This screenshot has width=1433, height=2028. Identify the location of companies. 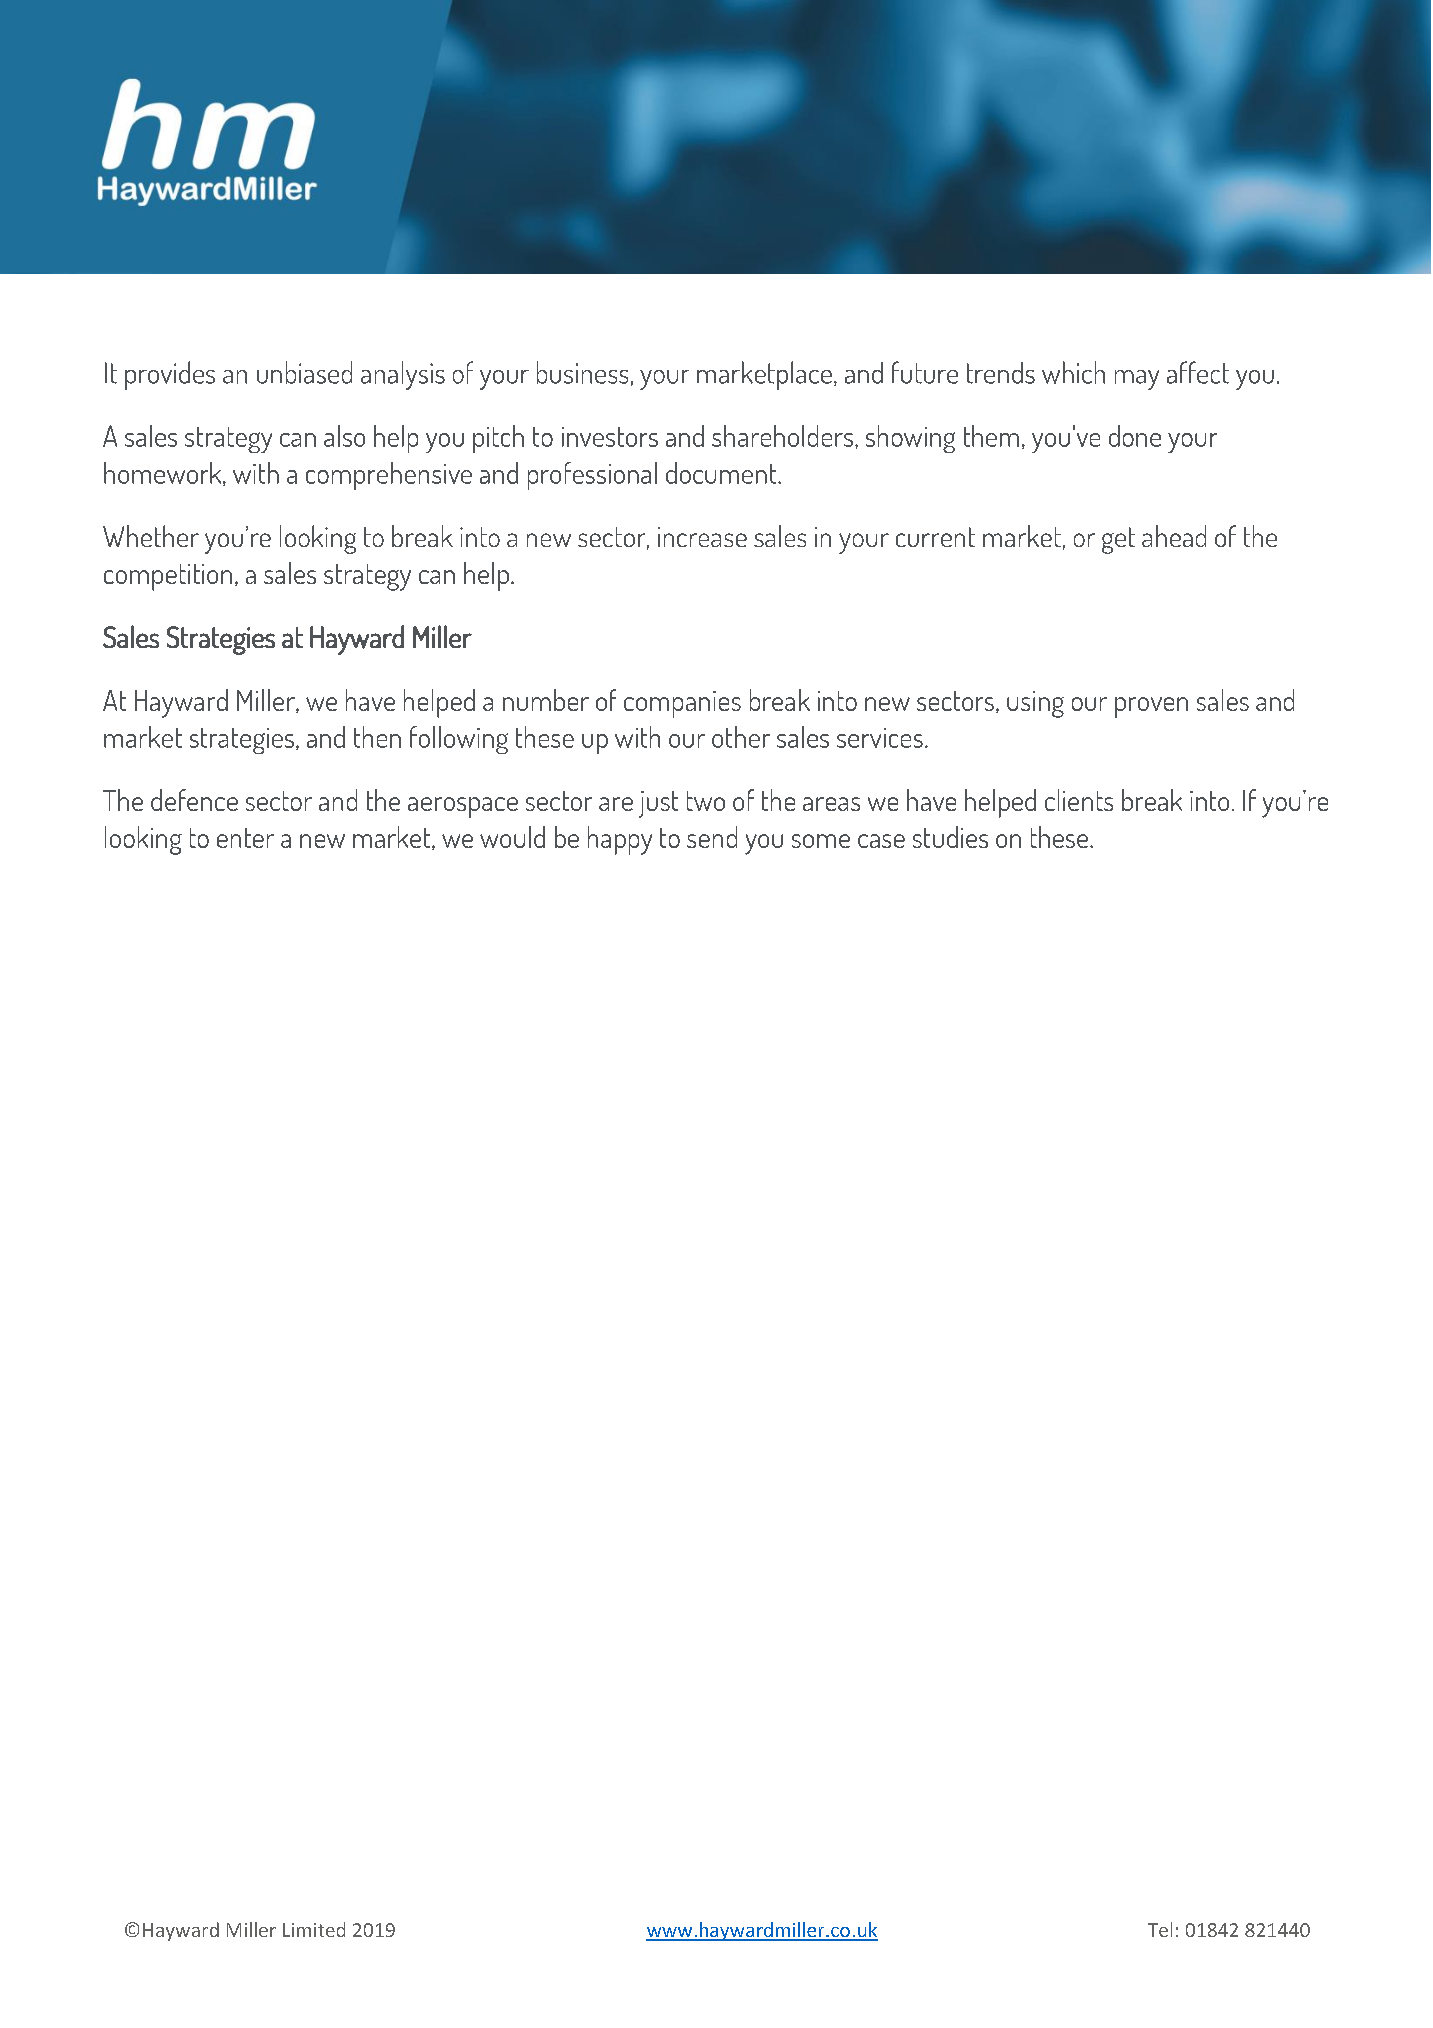
(682, 704).
